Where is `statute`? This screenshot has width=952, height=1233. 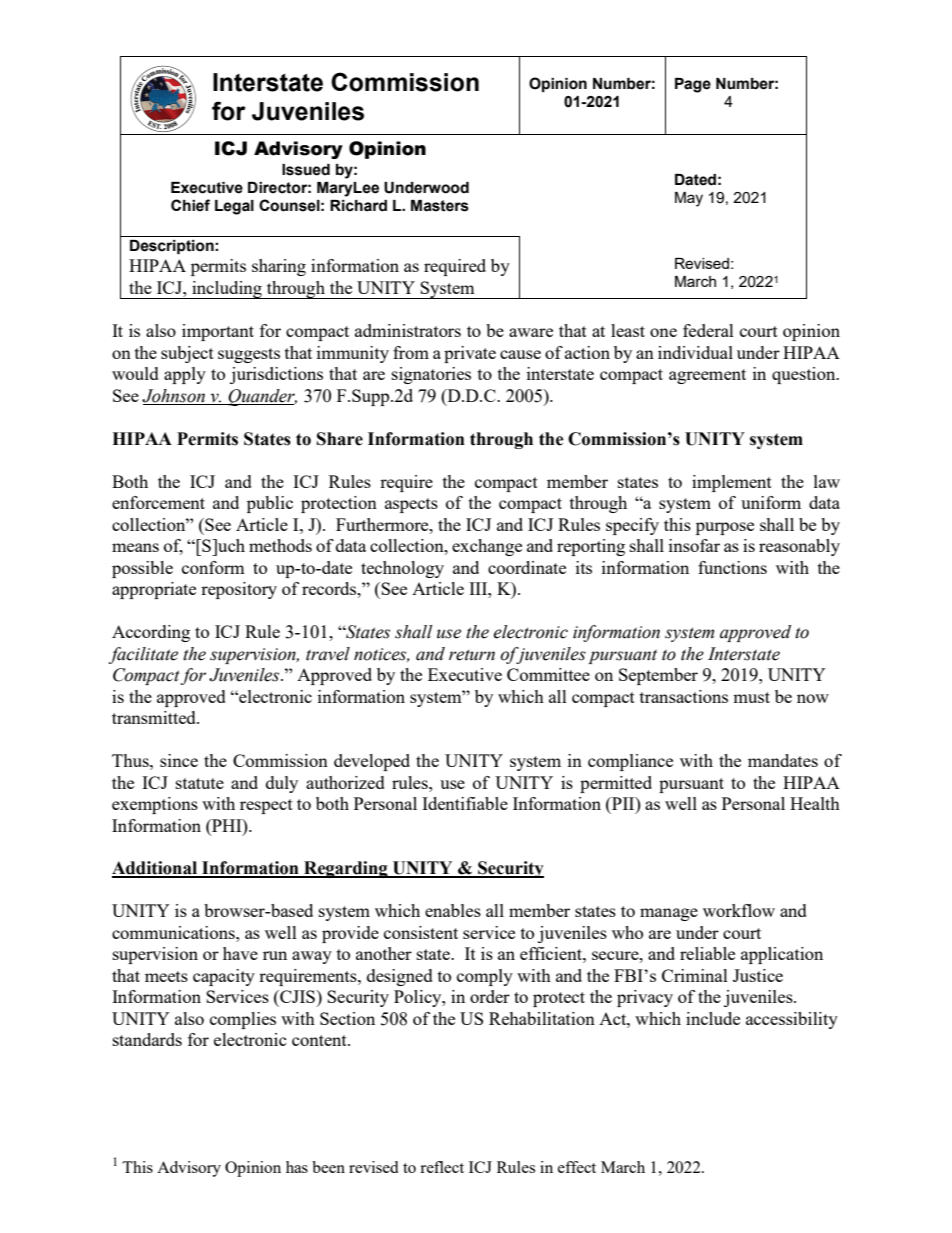
statute is located at coordinates (200, 783).
